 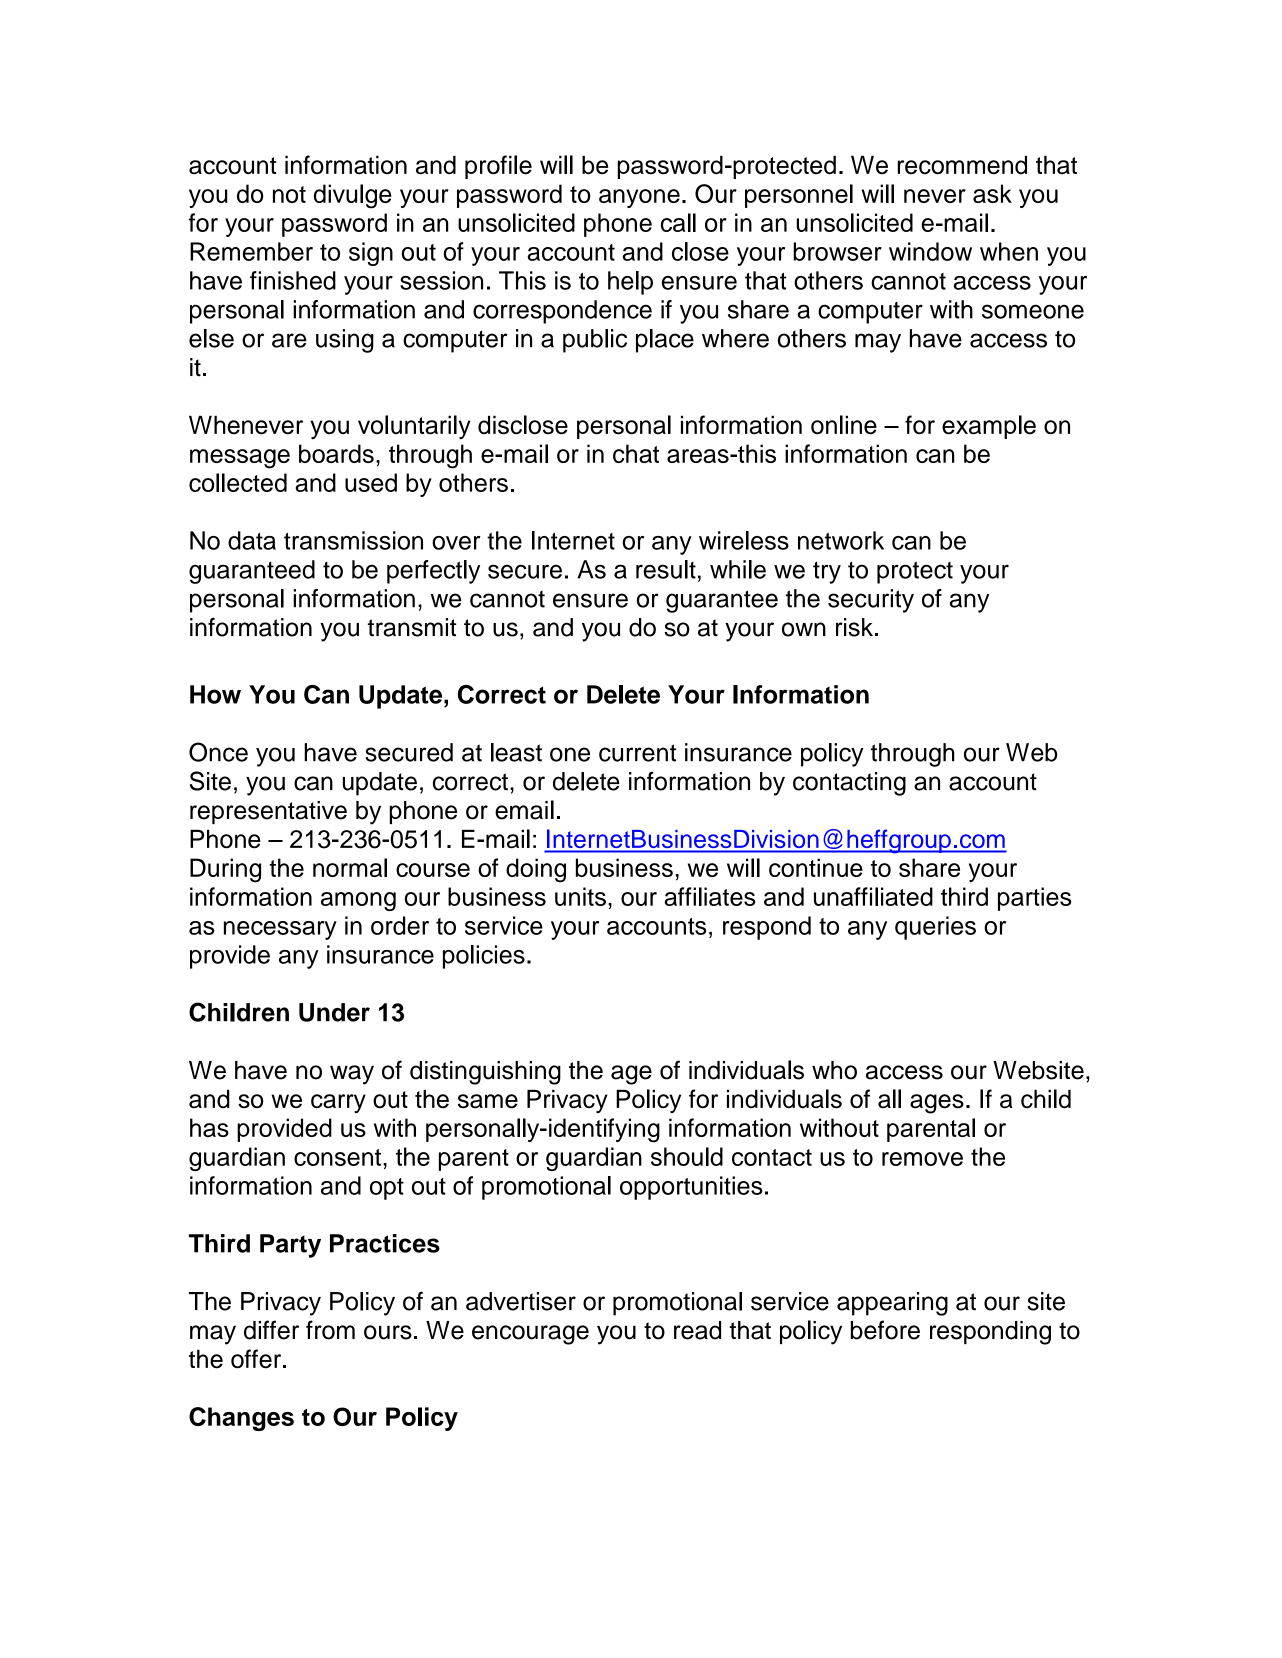 I want to click on divulge, so click(x=353, y=196).
